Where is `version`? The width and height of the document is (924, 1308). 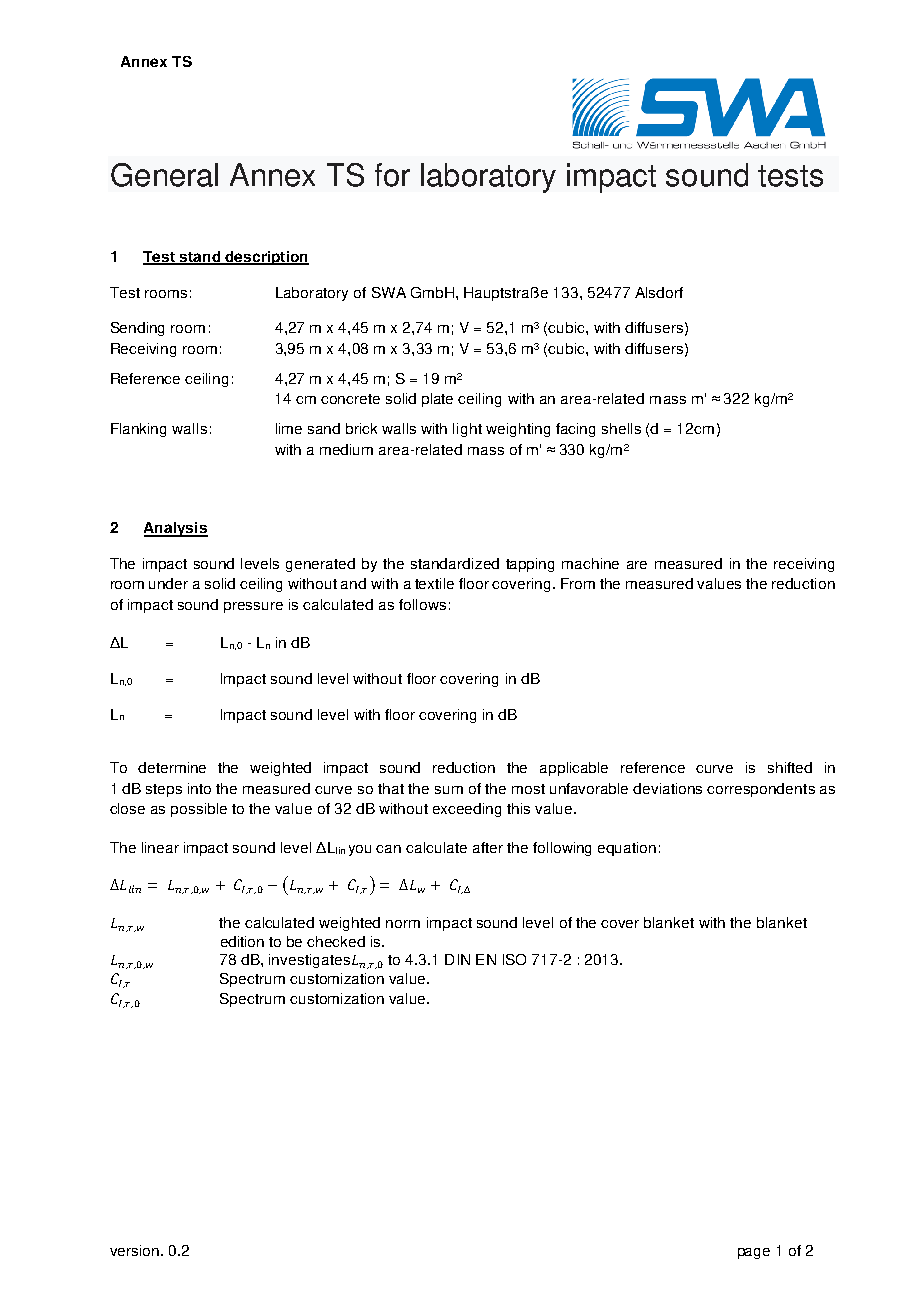 version is located at coordinates (134, 1250).
